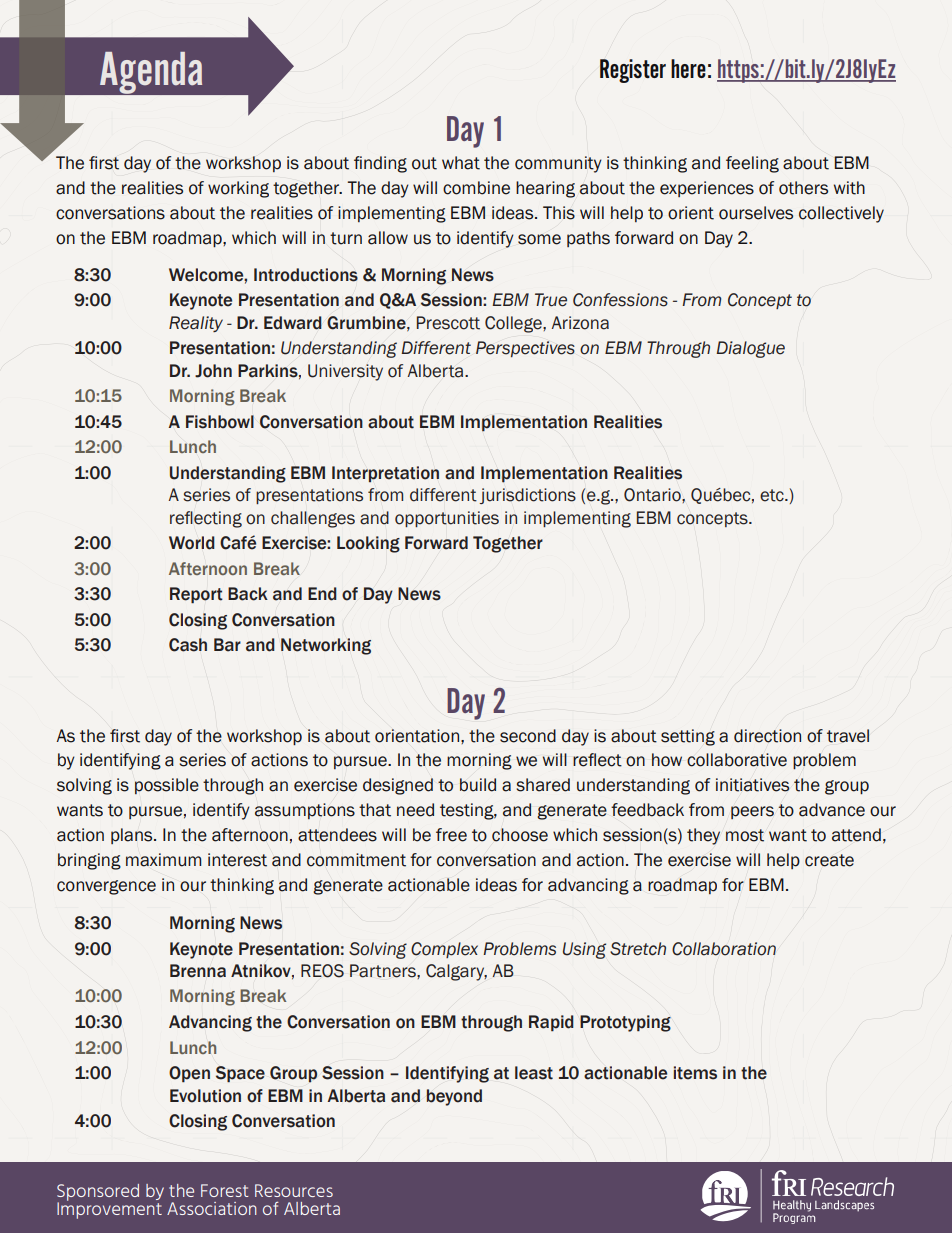  I want to click on Ontario, so click(653, 495).
